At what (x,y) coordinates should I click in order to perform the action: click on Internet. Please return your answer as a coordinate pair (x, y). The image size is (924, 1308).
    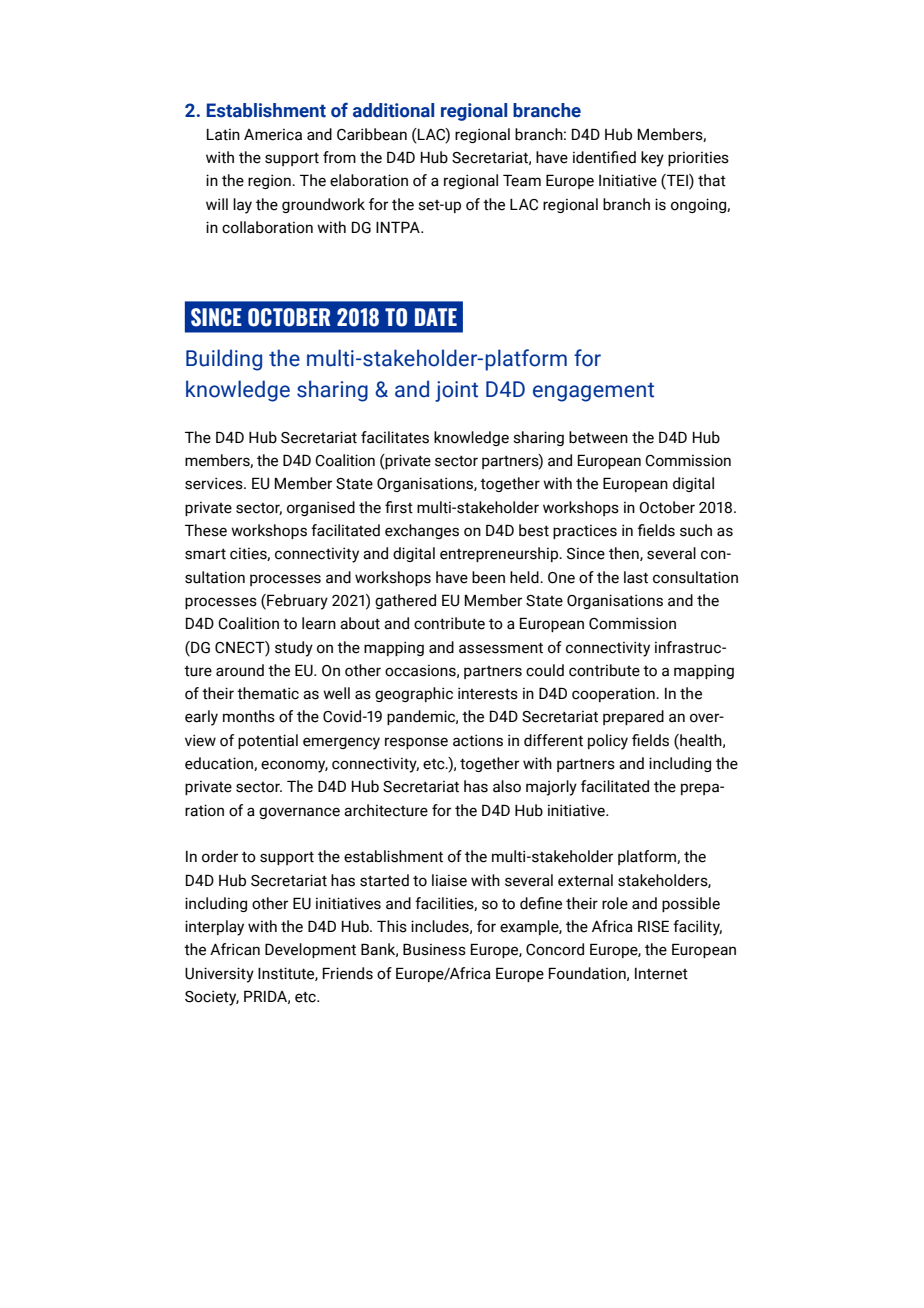
    Looking at the image, I should click on (661, 974).
